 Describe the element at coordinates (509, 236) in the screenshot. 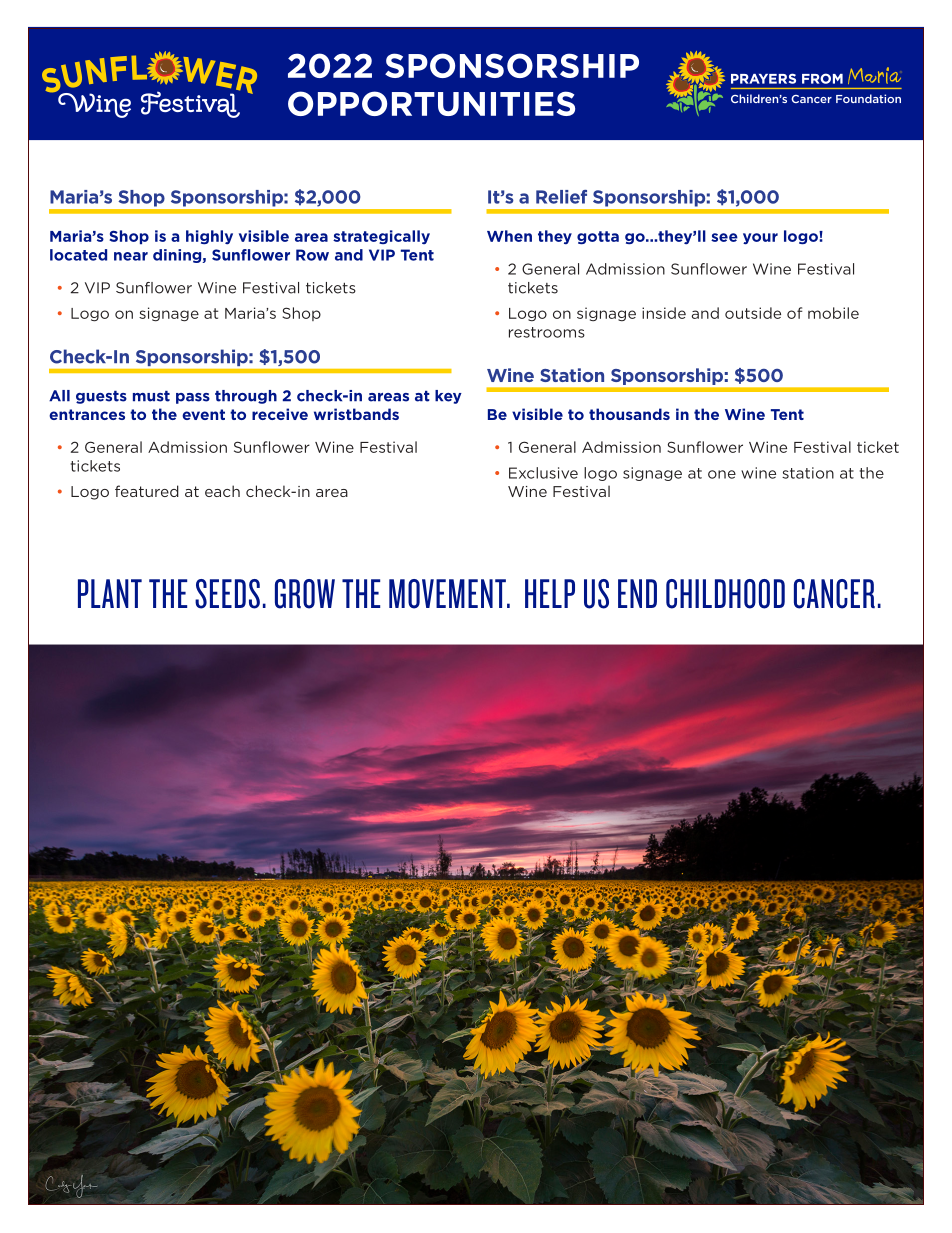

I see `When` at that location.
